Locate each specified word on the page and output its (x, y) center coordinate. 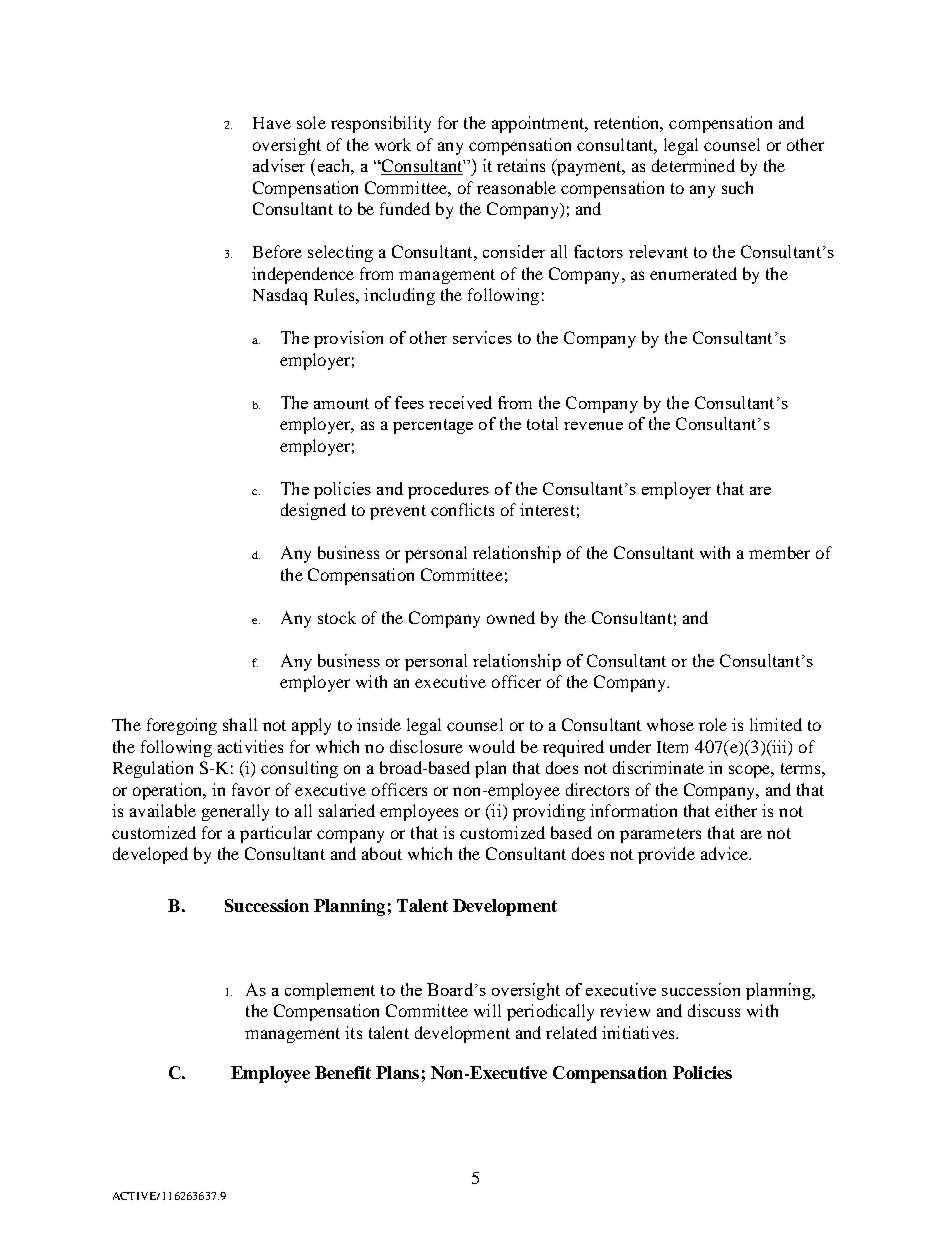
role (713, 724)
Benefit (343, 1072)
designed (313, 511)
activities (250, 746)
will (487, 1010)
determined (693, 165)
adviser (279, 165)
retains (521, 165)
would (492, 746)
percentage (433, 426)
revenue (593, 426)
